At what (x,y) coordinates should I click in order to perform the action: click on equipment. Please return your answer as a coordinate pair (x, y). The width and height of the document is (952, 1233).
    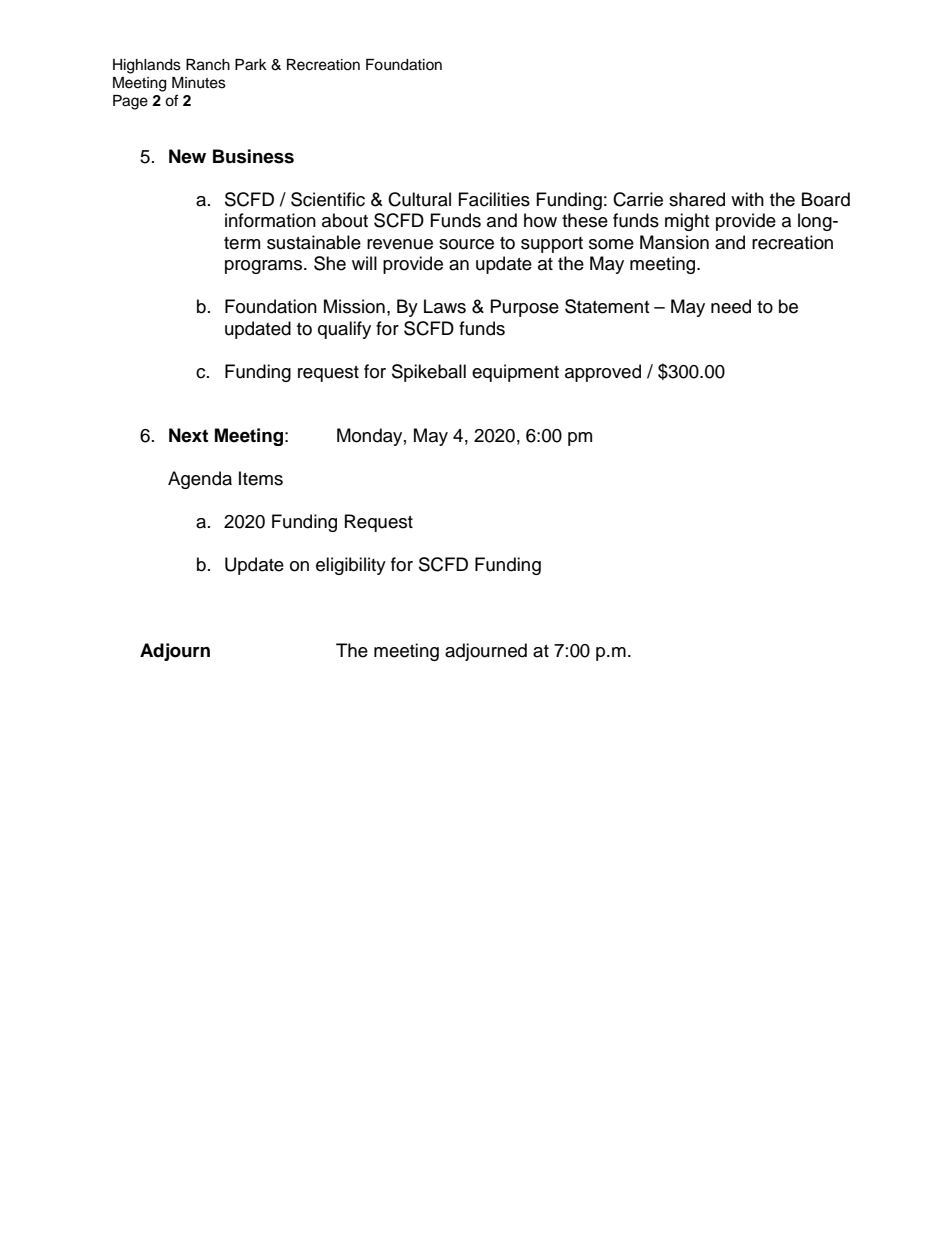
    Looking at the image, I should click on (515, 373).
